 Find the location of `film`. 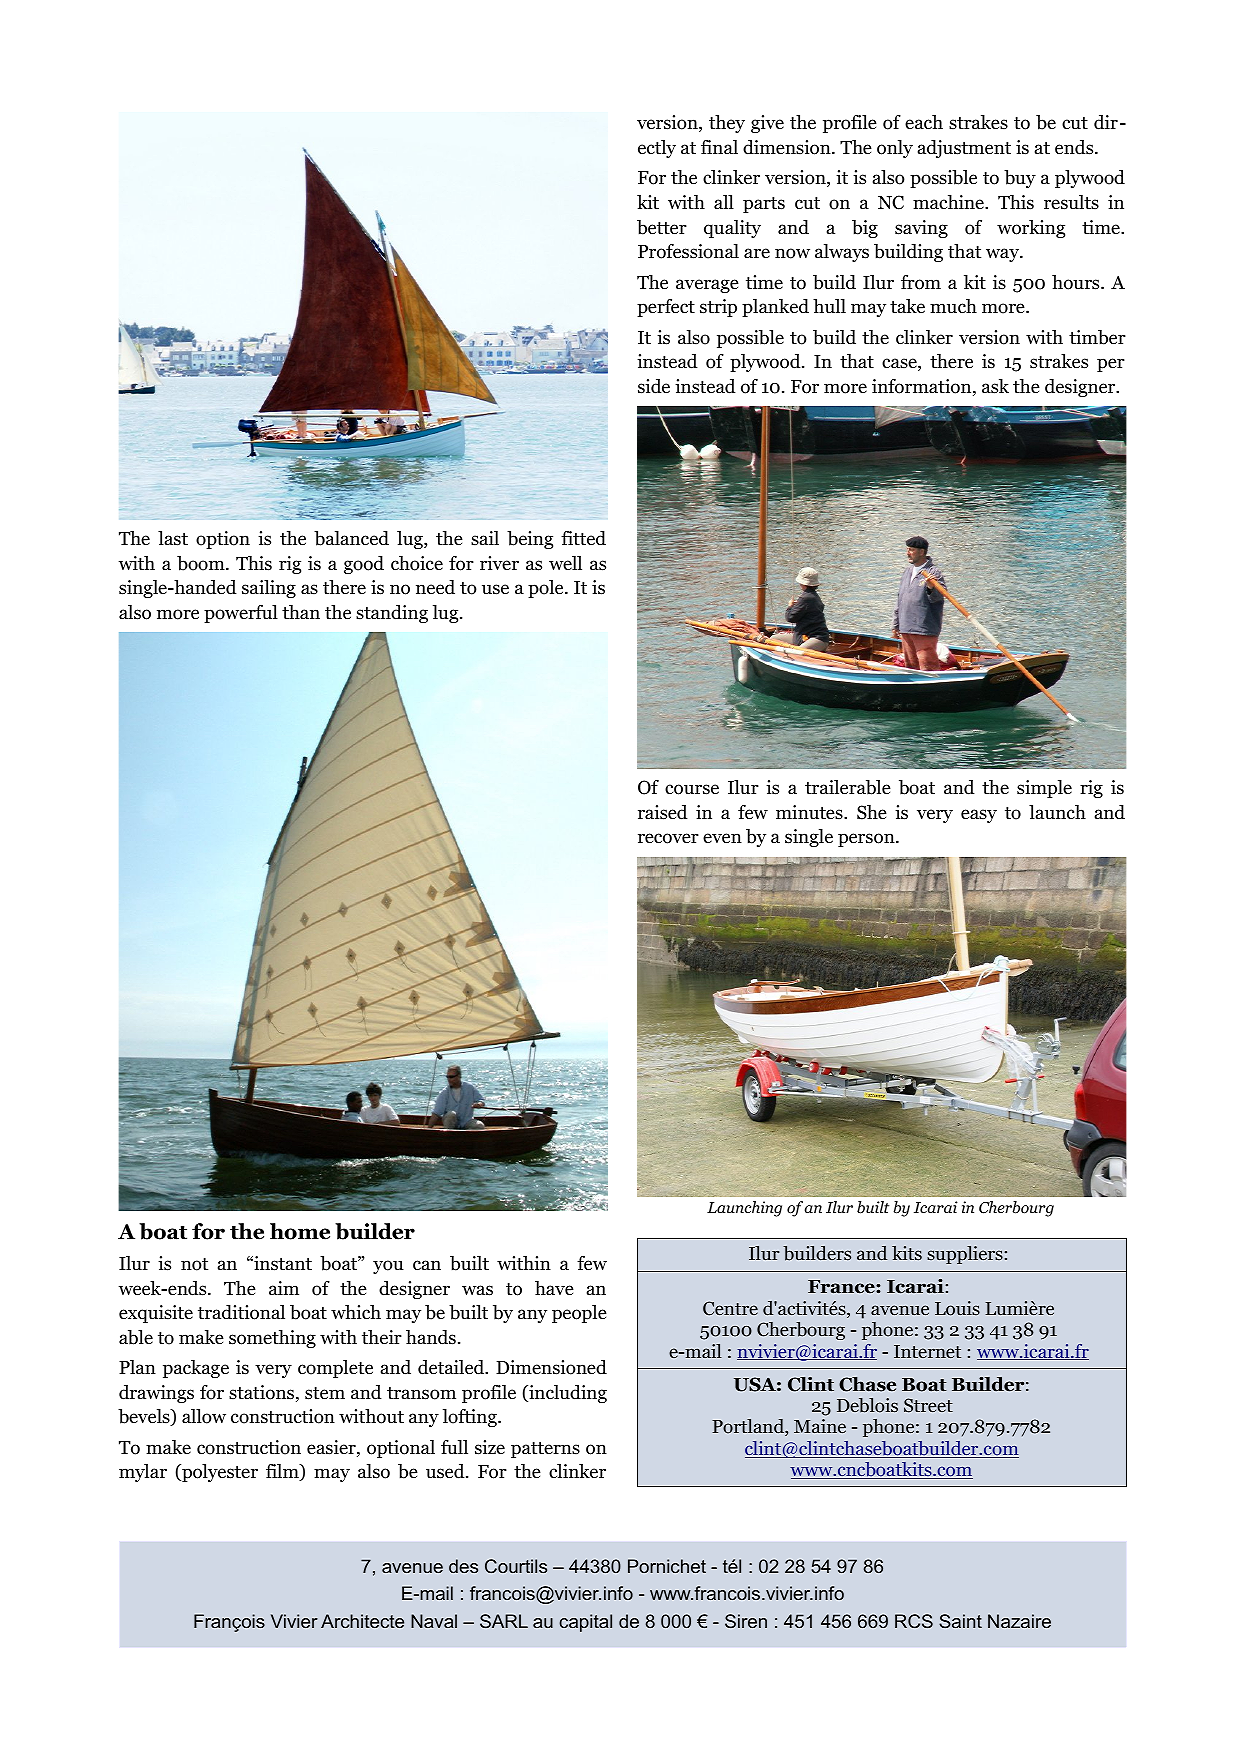

film is located at coordinates (283, 1472).
